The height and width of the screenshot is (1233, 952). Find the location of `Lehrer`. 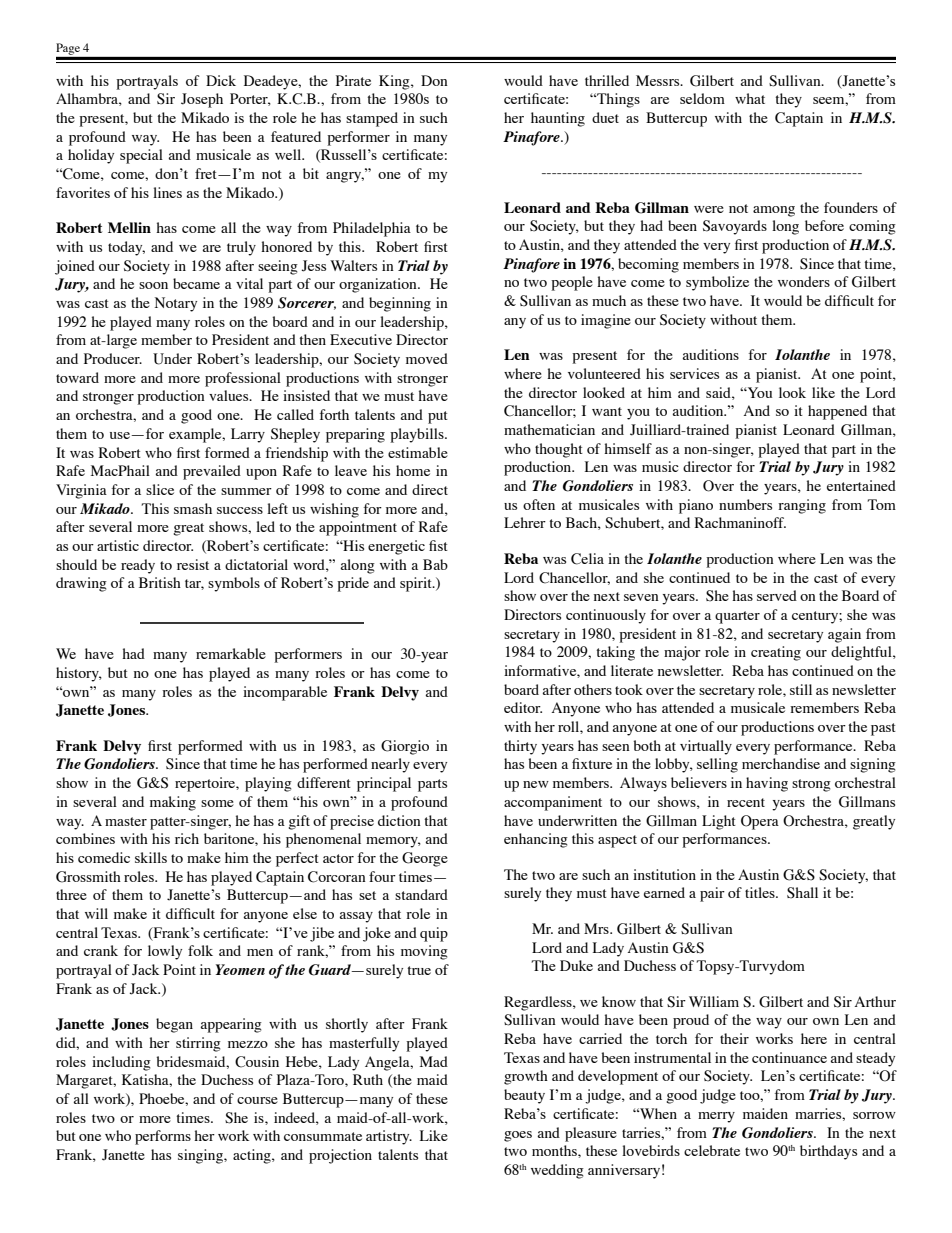

Lehrer is located at coordinates (525, 522).
